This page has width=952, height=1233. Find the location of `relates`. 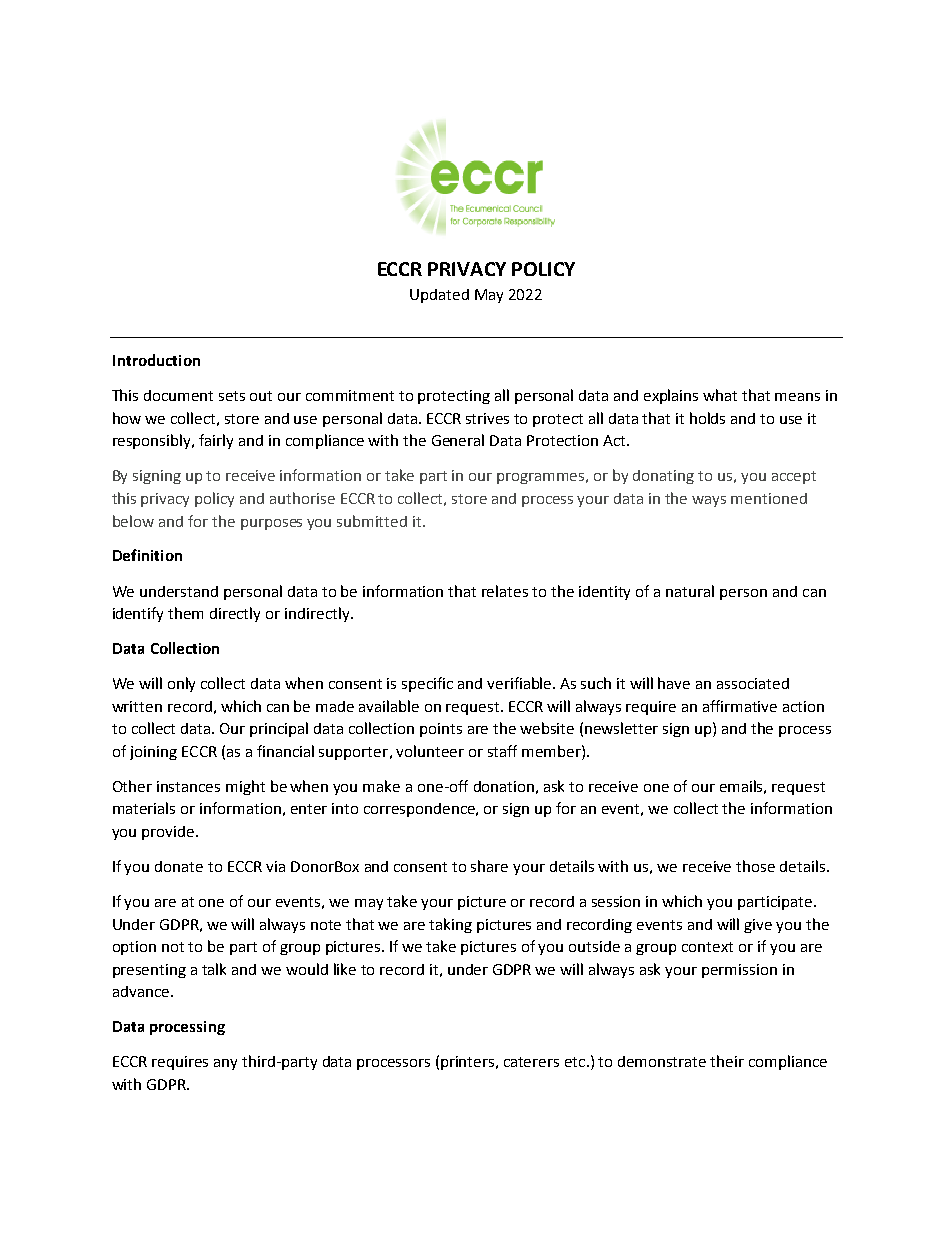

relates is located at coordinates (505, 591).
